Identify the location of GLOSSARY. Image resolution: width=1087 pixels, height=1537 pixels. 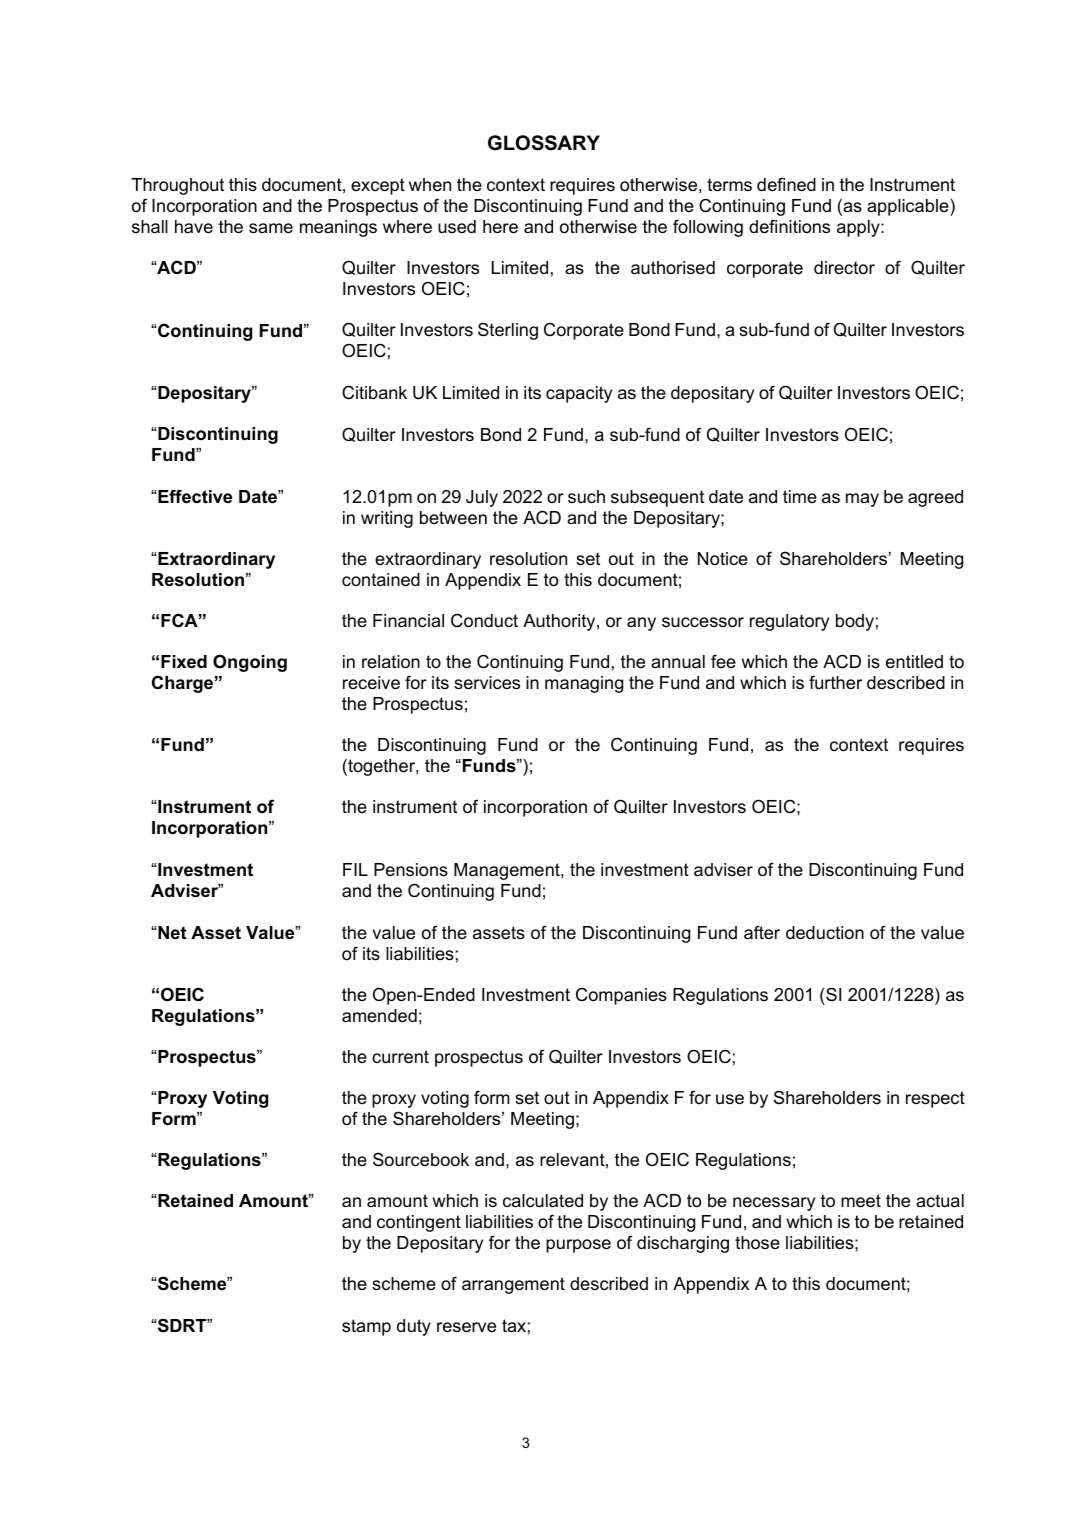
(544, 143).
